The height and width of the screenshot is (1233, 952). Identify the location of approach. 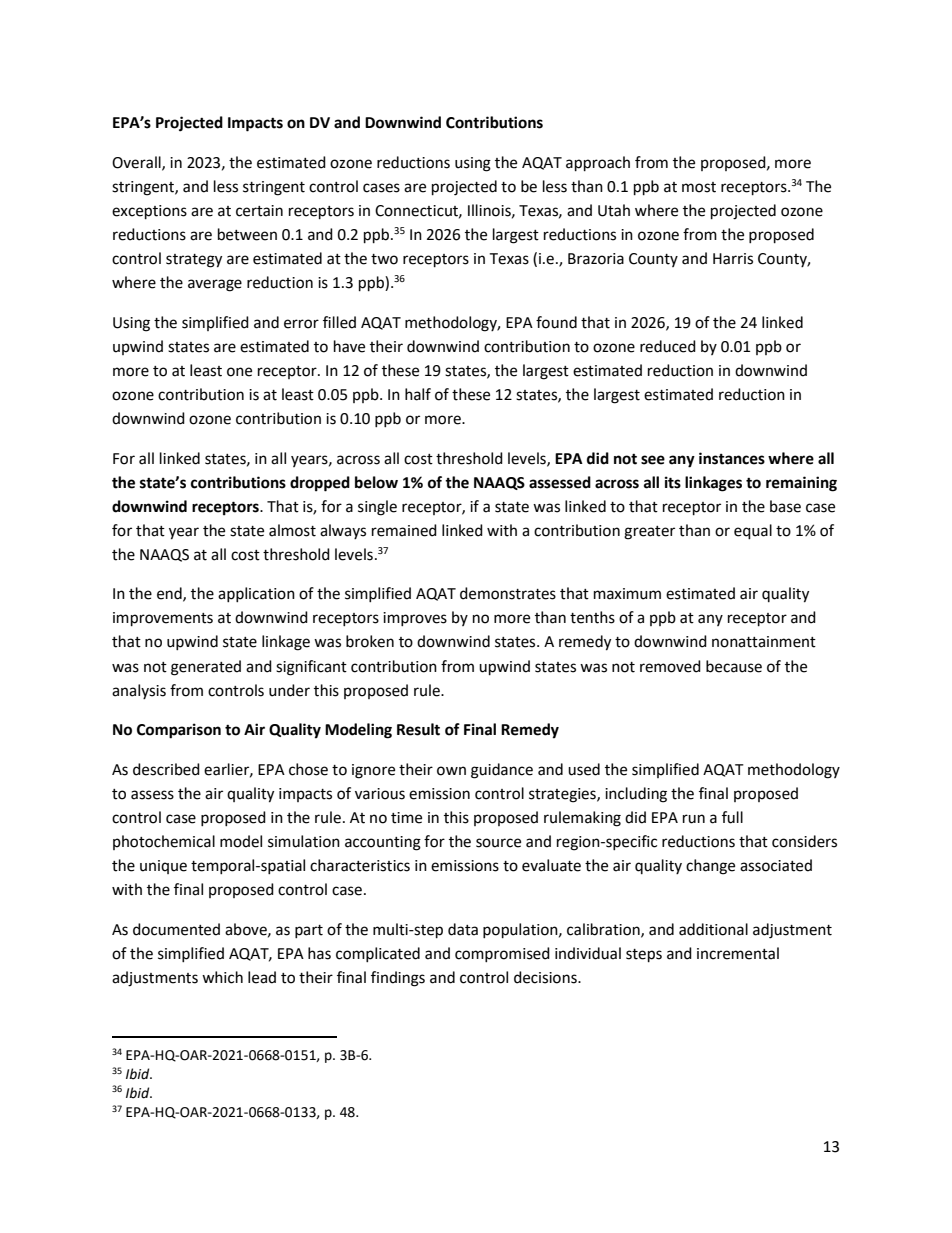
(598, 164).
